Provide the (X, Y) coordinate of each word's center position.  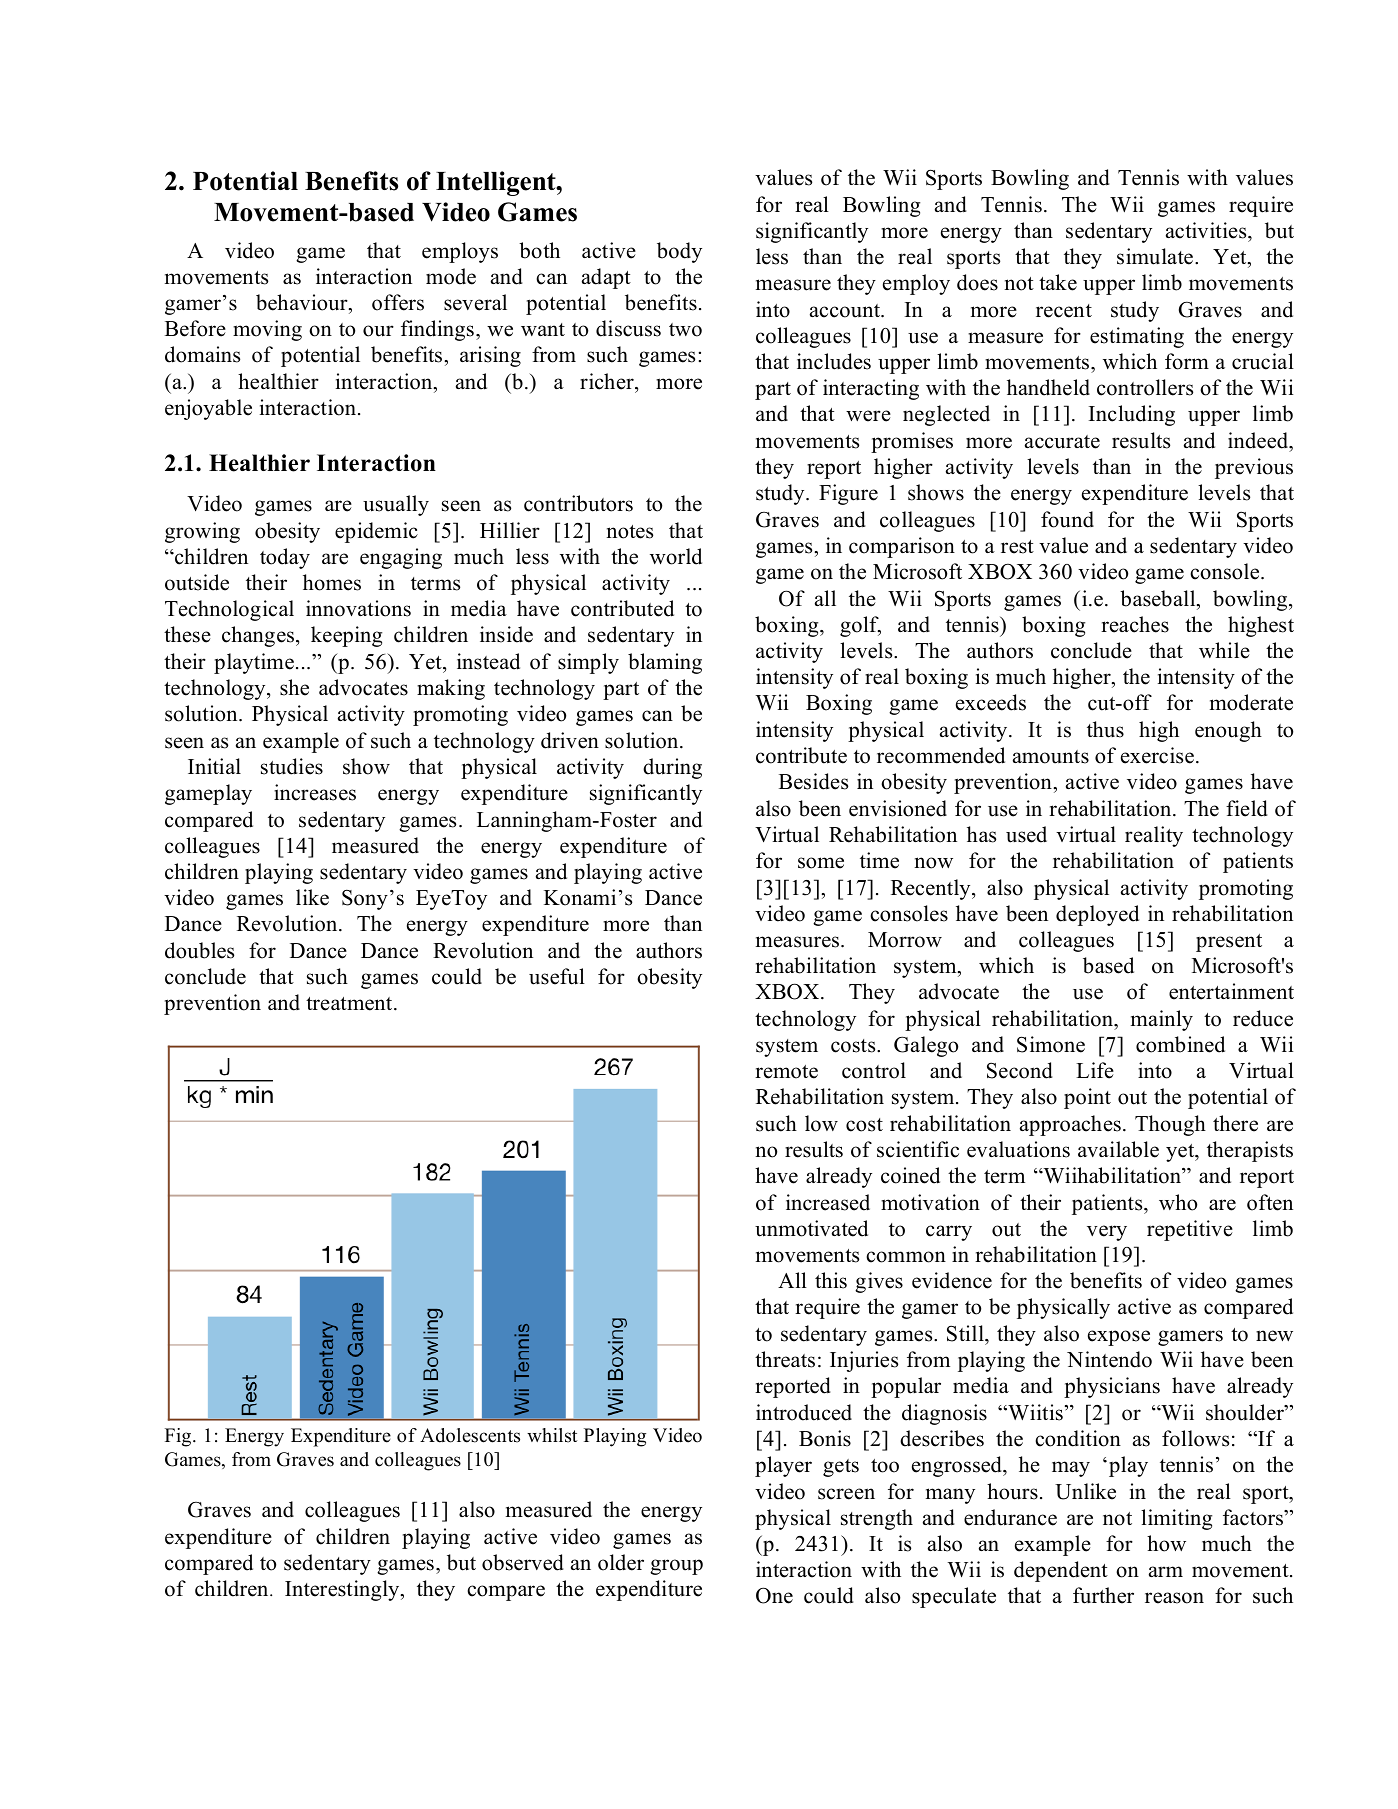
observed (522, 1562)
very (1107, 1233)
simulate (1155, 256)
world (676, 556)
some (821, 863)
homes (332, 582)
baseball (1159, 598)
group (676, 1567)
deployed (1097, 915)
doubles (199, 950)
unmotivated (811, 1228)
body (679, 252)
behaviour (303, 302)
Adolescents (470, 1435)
